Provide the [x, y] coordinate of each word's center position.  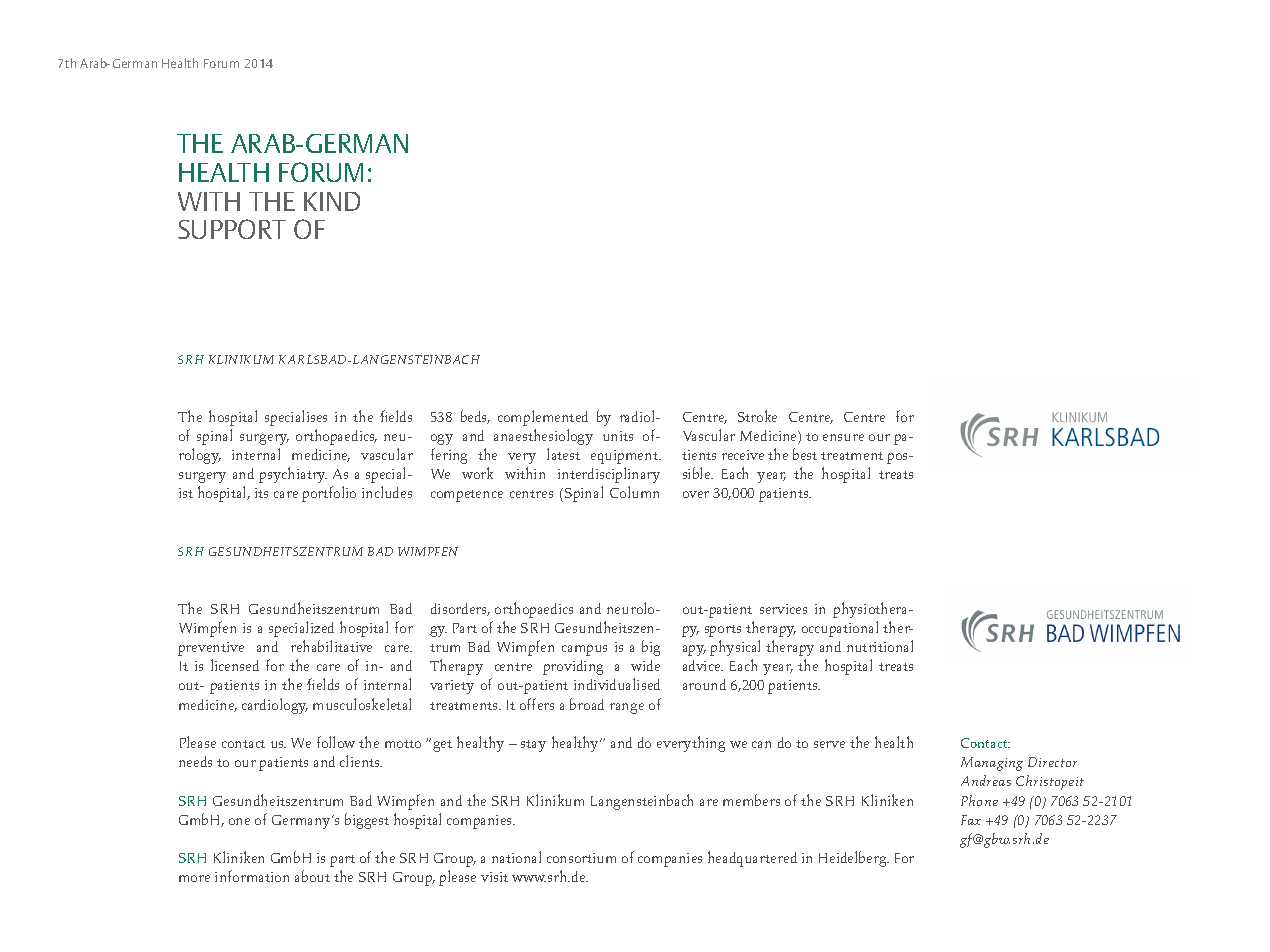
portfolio [329, 494]
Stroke [757, 416]
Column [634, 492]
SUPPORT [232, 229]
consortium [581, 858]
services [783, 609]
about [312, 876]
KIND [332, 201]
